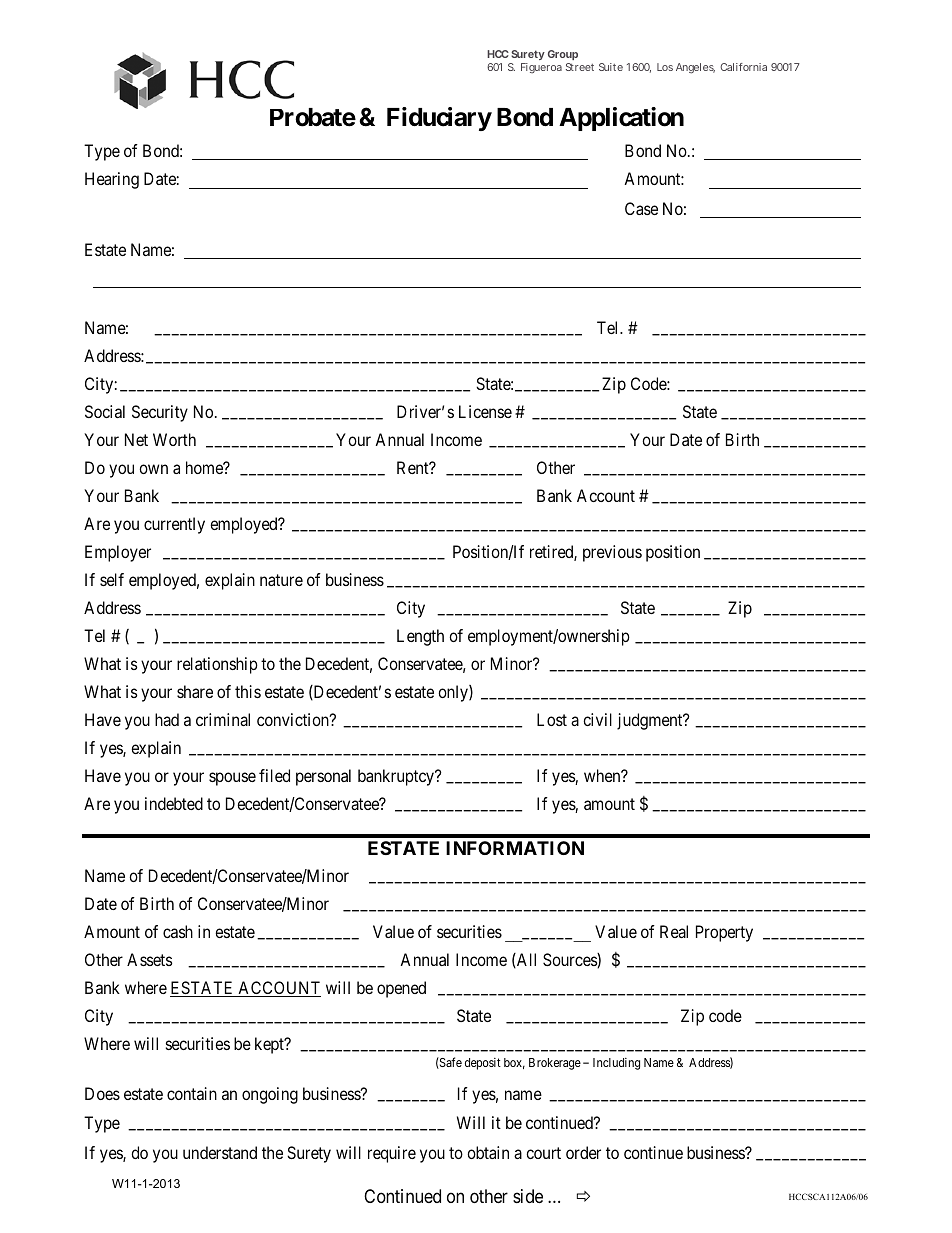  What do you see at coordinates (392, 1154) in the document?
I see `require` at bounding box center [392, 1154].
